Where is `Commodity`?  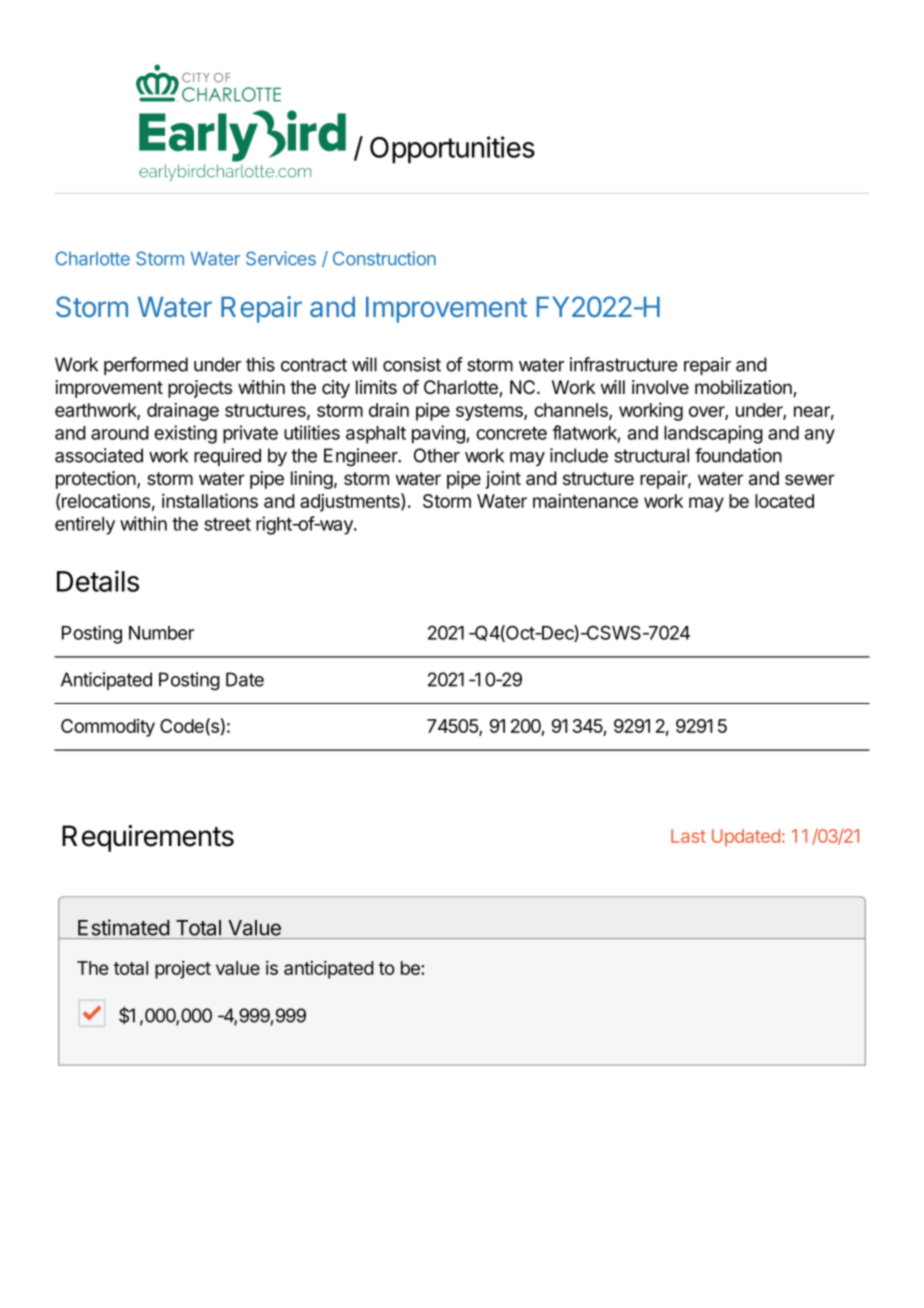 Commodity is located at coordinates (108, 728).
